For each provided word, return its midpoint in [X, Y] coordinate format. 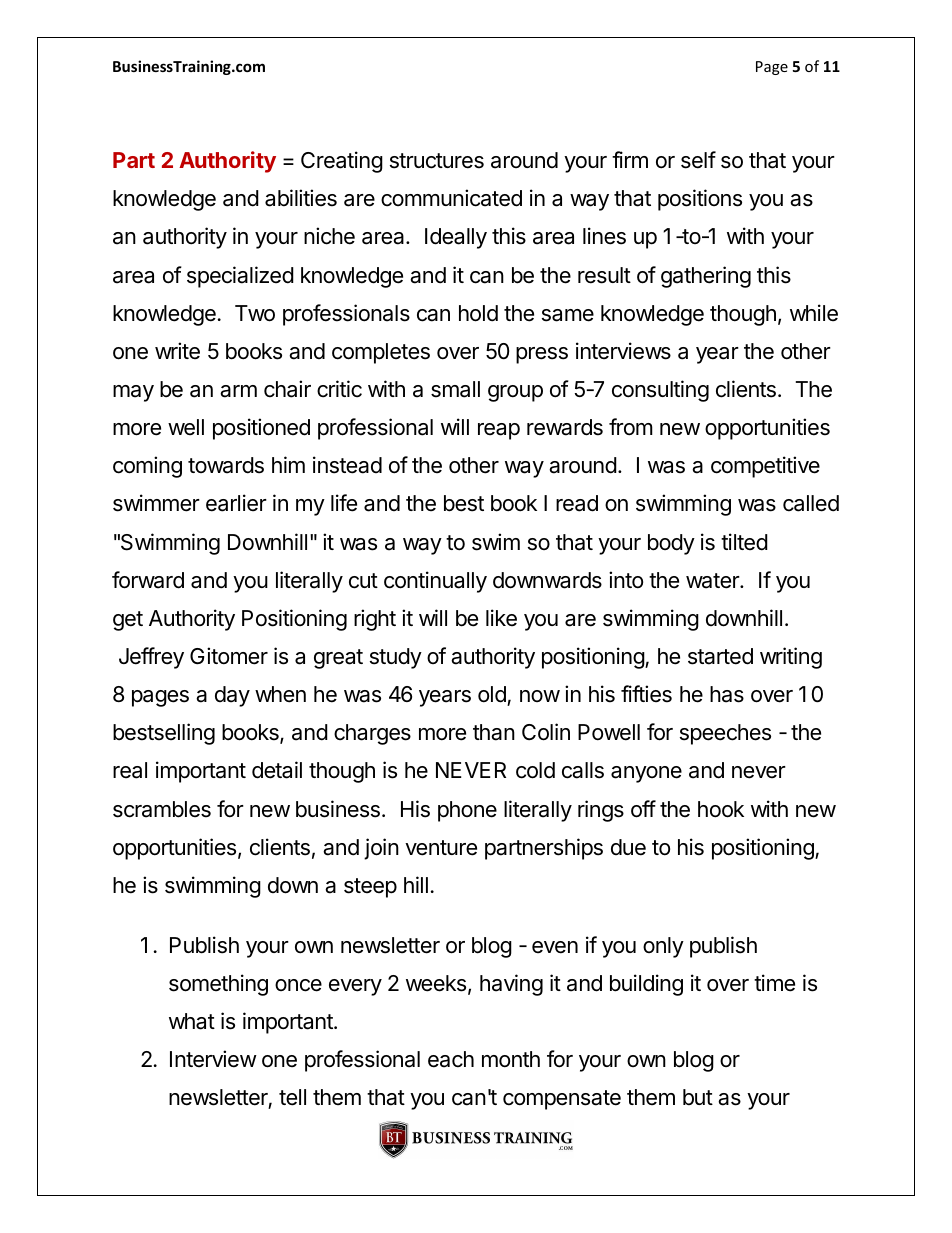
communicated [451, 198]
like [501, 618]
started [720, 656]
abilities [301, 198]
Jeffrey [151, 658]
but [698, 1097]
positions [700, 200]
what [192, 1021]
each [451, 1059]
